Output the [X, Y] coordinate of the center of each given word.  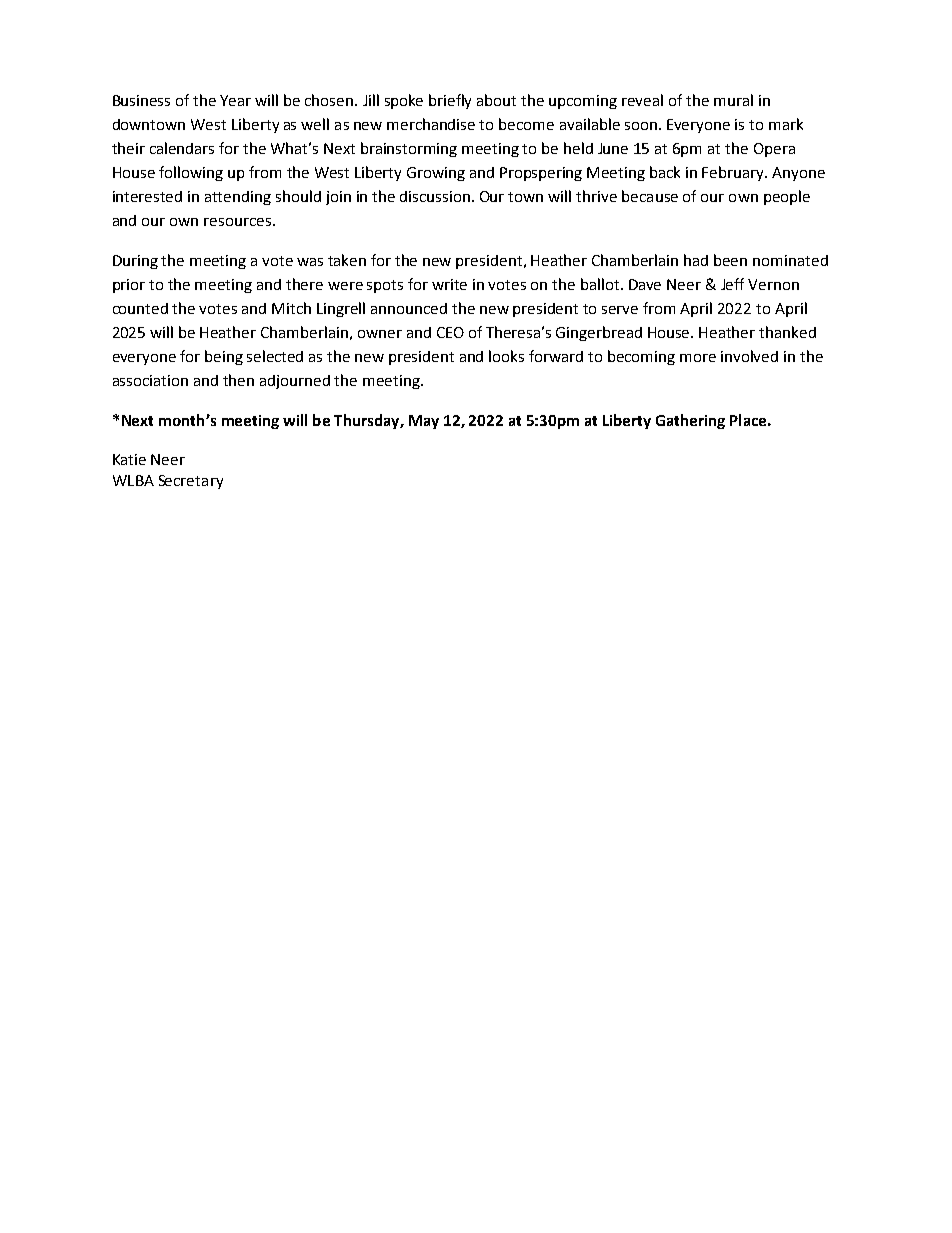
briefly [450, 101]
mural [733, 100]
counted [140, 308]
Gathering [690, 421]
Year [235, 100]
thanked [787, 332]
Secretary [191, 482]
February [734, 173]
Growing [436, 174]
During [135, 262]
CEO [450, 332]
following [191, 173]
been [730, 260]
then [238, 380]
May [424, 422]
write [449, 284]
